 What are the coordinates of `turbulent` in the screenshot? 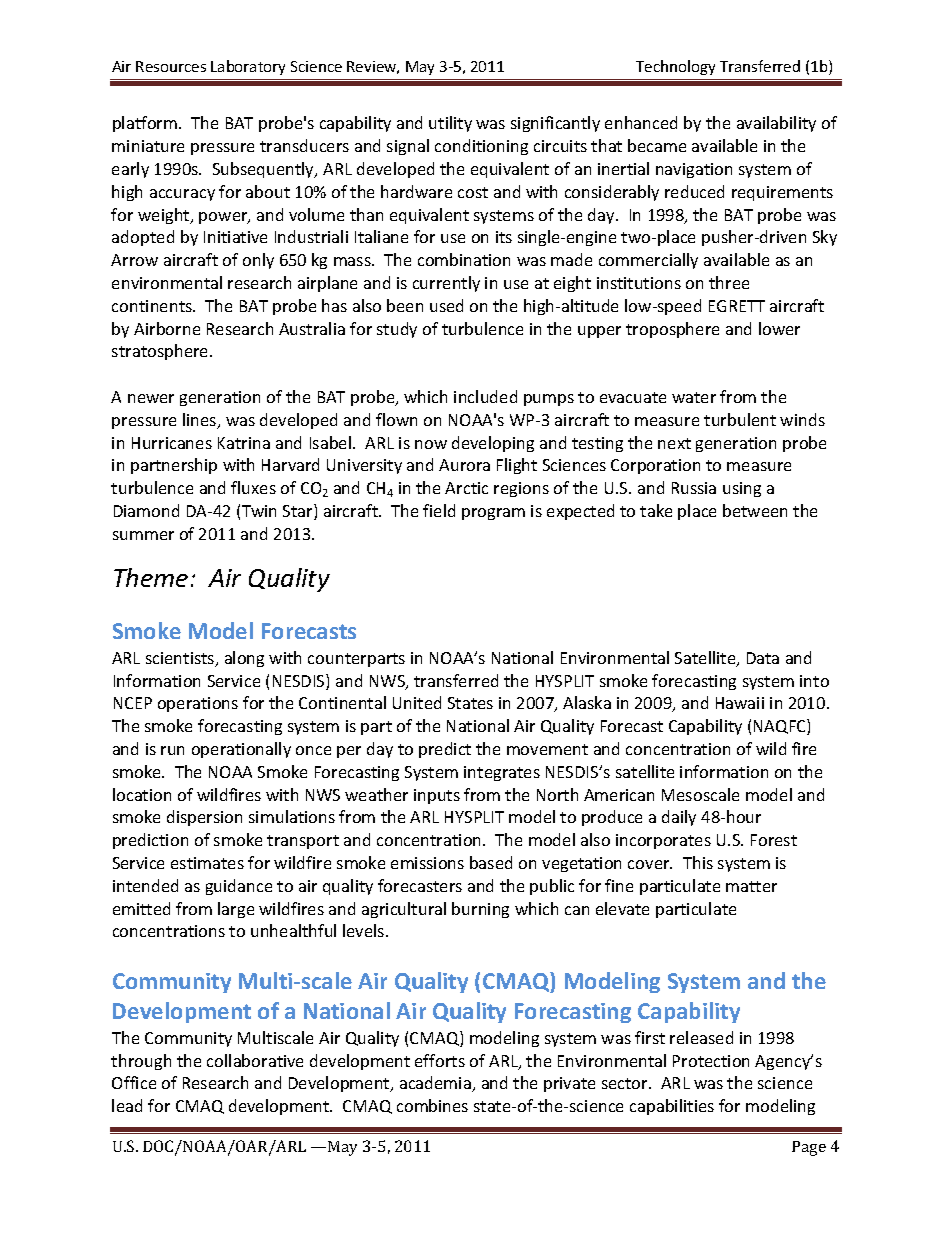 It's located at (740, 419).
